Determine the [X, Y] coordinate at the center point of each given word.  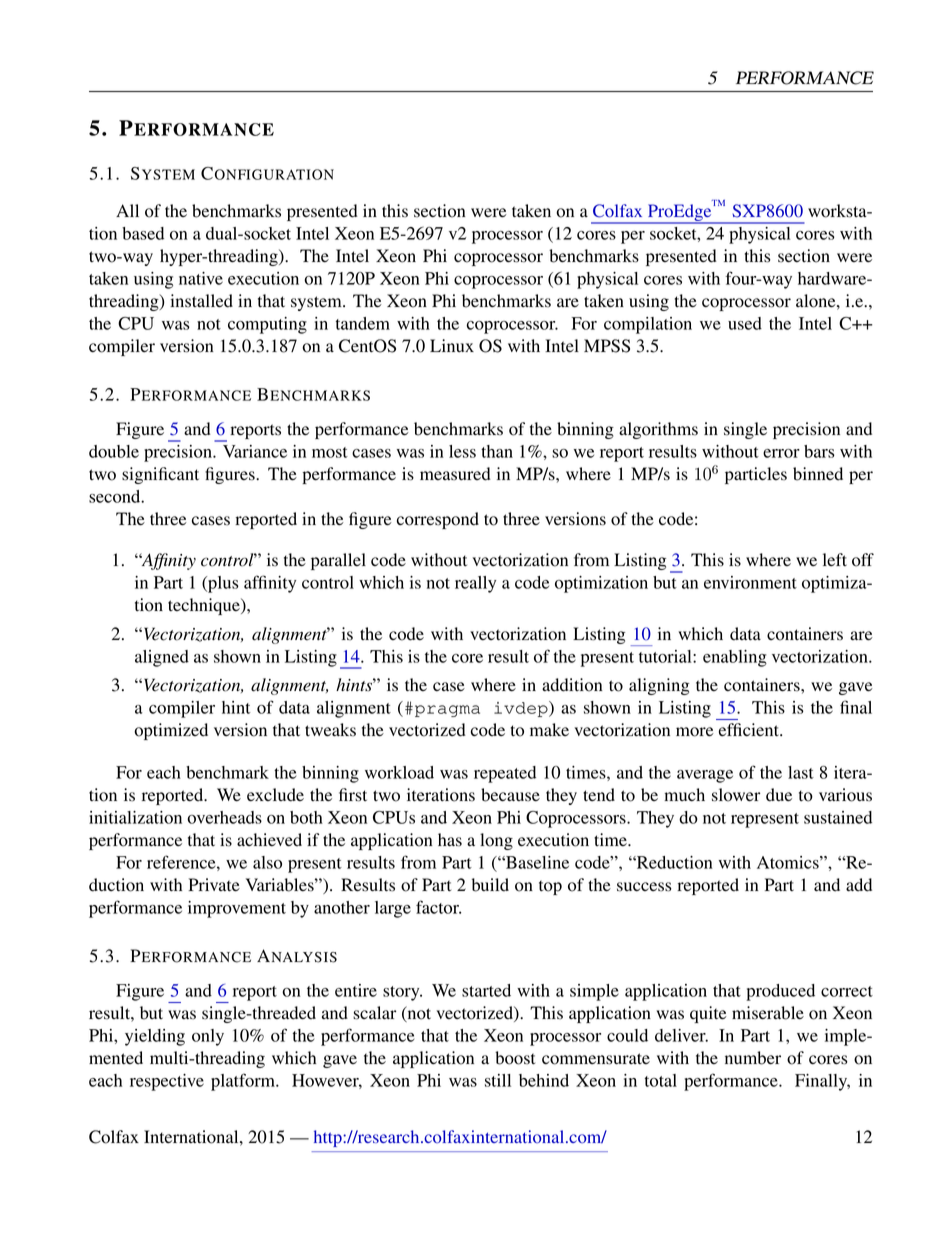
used [745, 323]
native [201, 278]
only [208, 1037]
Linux [452, 345]
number [753, 1058]
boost [515, 1058]
